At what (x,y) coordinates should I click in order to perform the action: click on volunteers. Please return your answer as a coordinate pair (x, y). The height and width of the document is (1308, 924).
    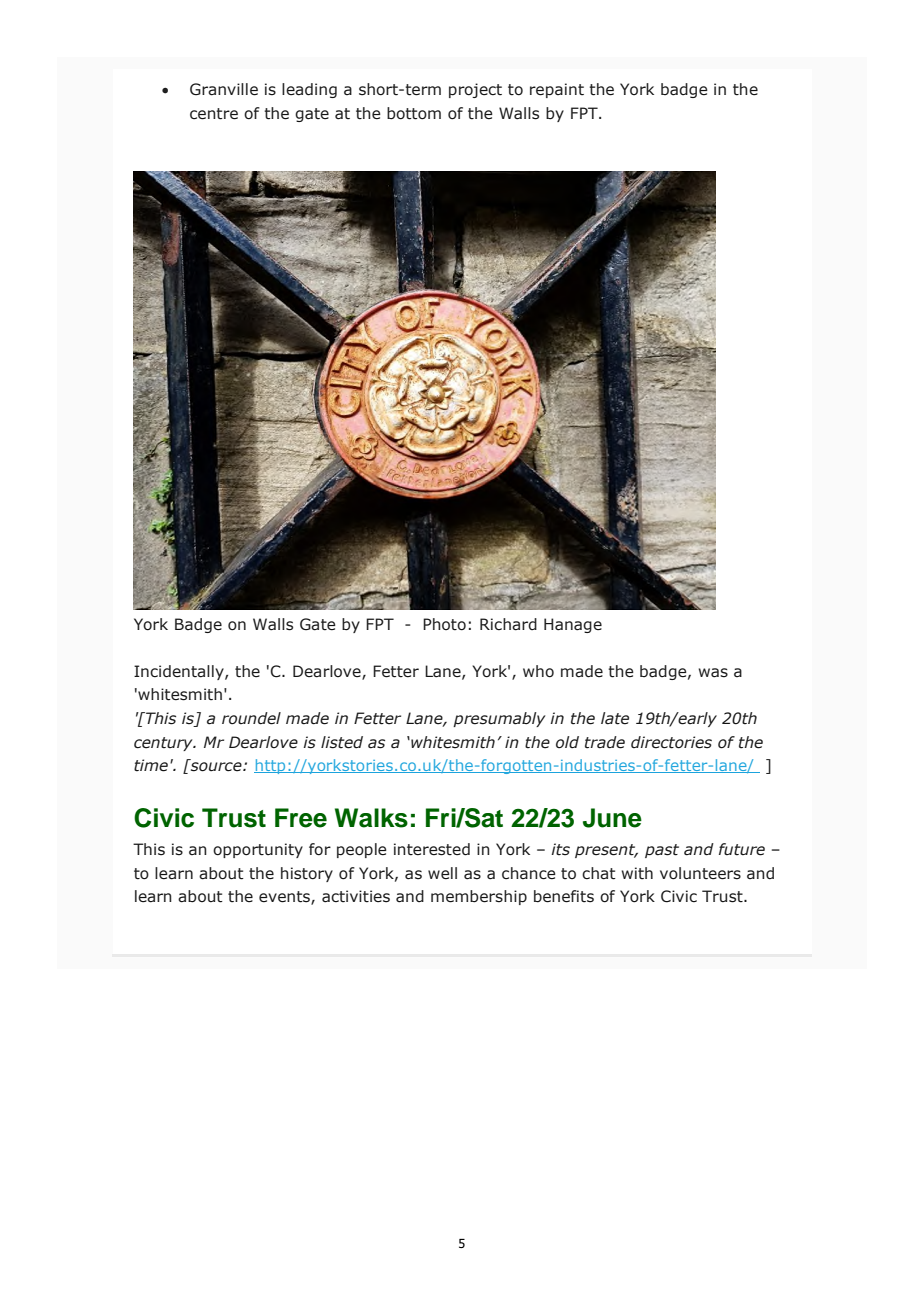
    Looking at the image, I should click on (700, 873).
